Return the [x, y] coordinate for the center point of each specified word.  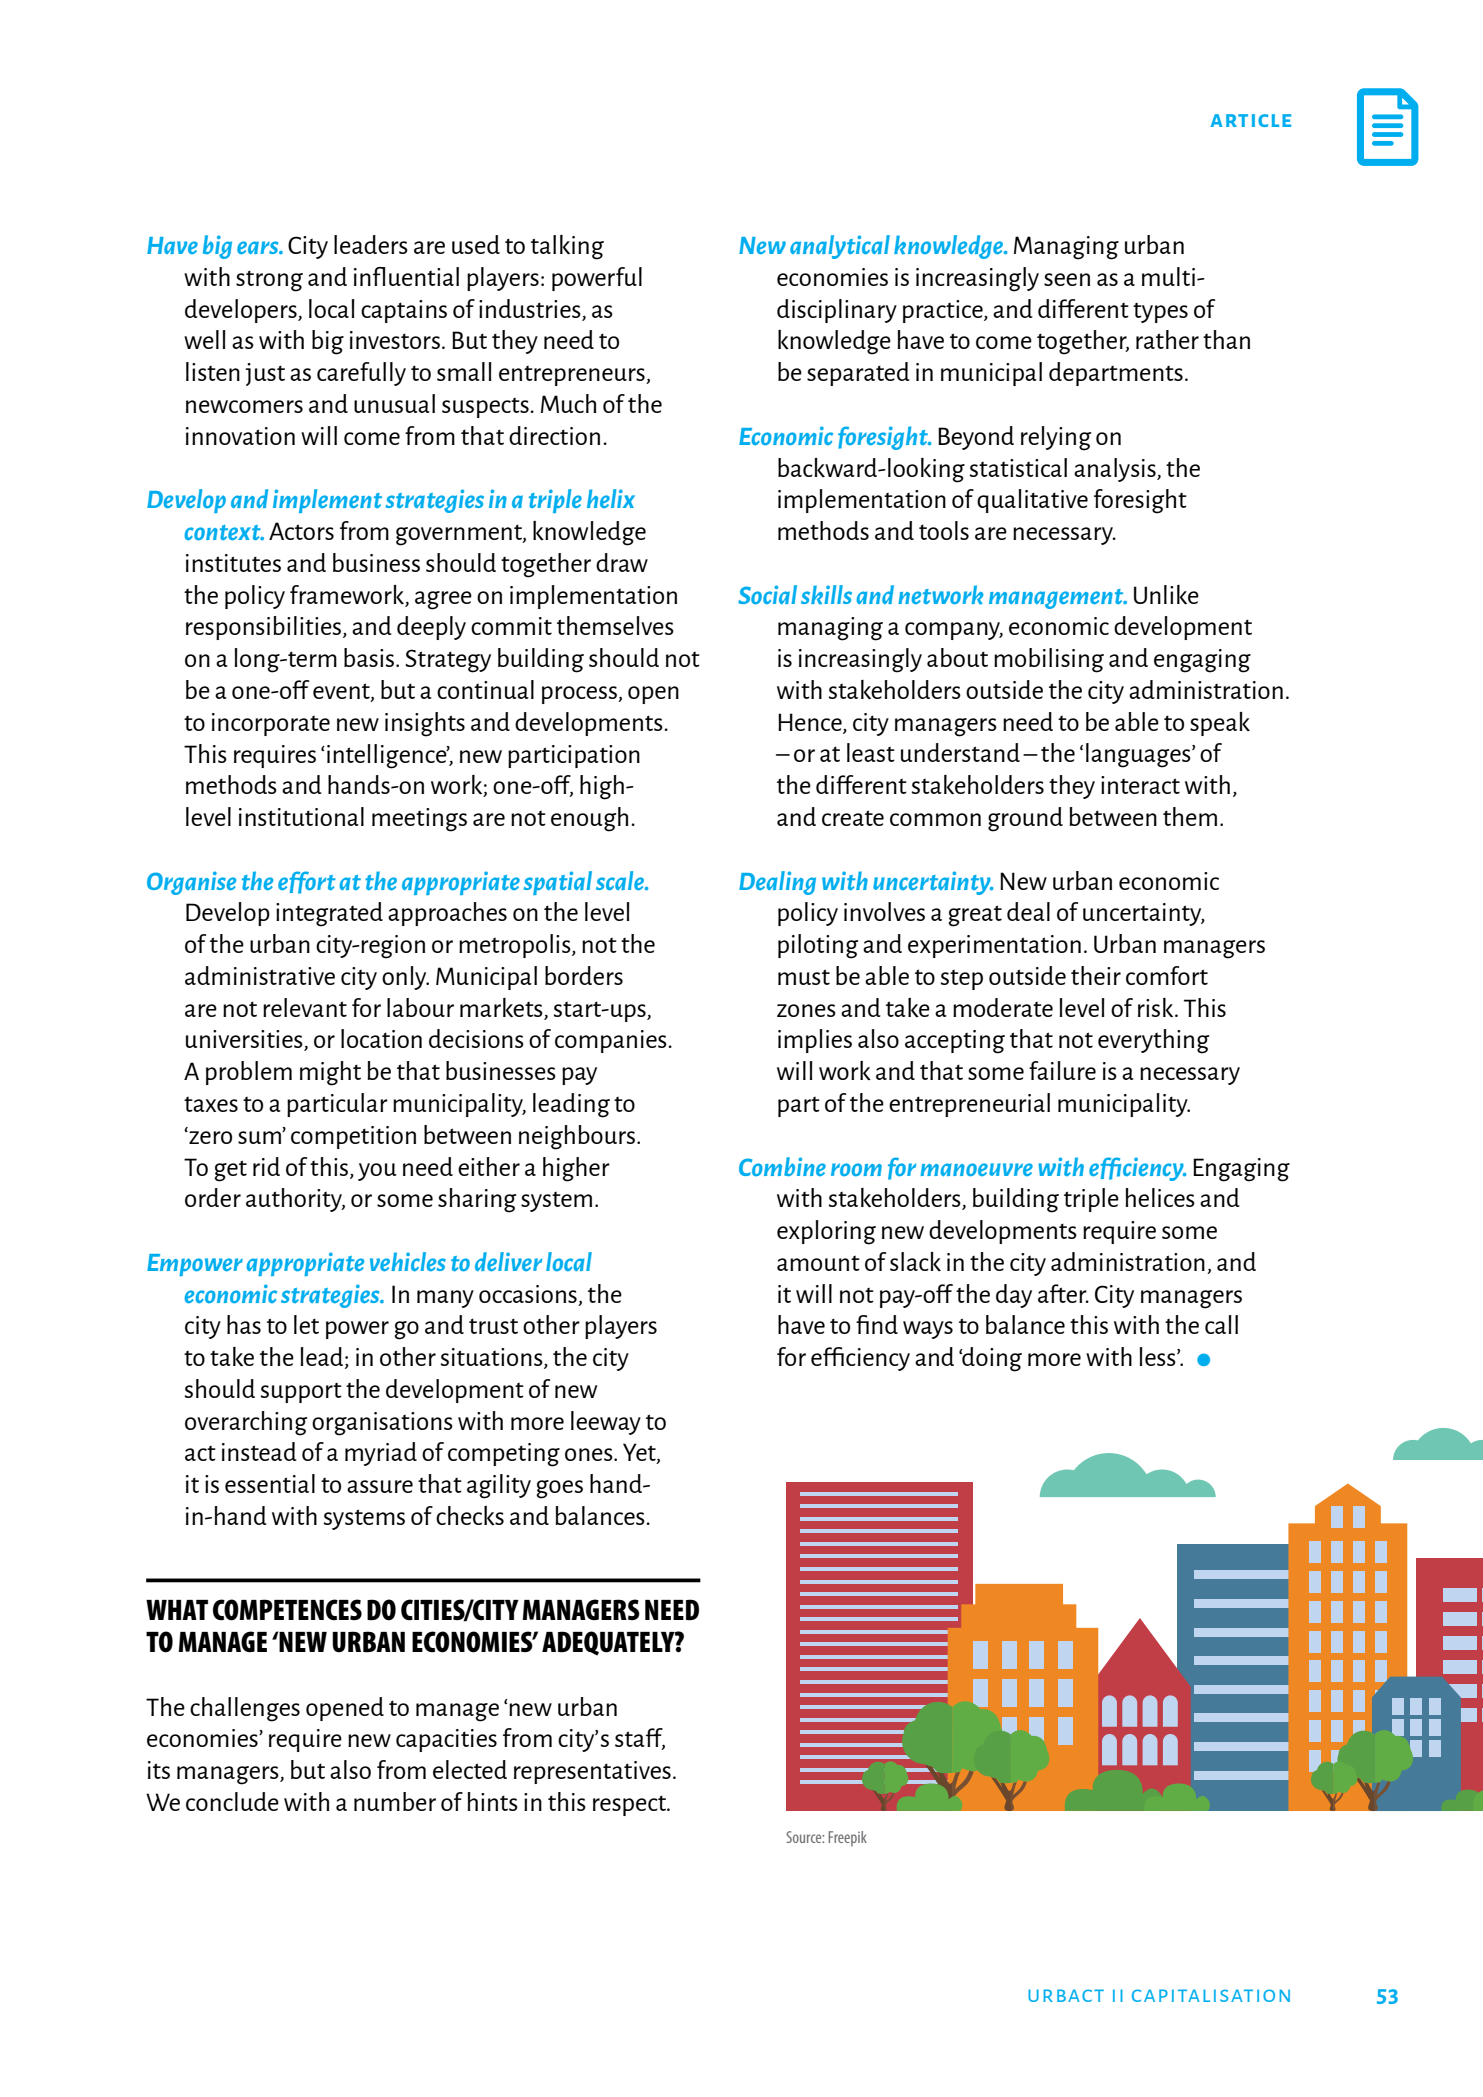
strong [269, 281]
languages [1139, 755]
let [306, 1324]
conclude [232, 1801]
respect [630, 1805]
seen [1067, 279]
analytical [840, 247]
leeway [606, 1423]
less [1159, 1356]
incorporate [271, 724]
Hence [811, 723]
